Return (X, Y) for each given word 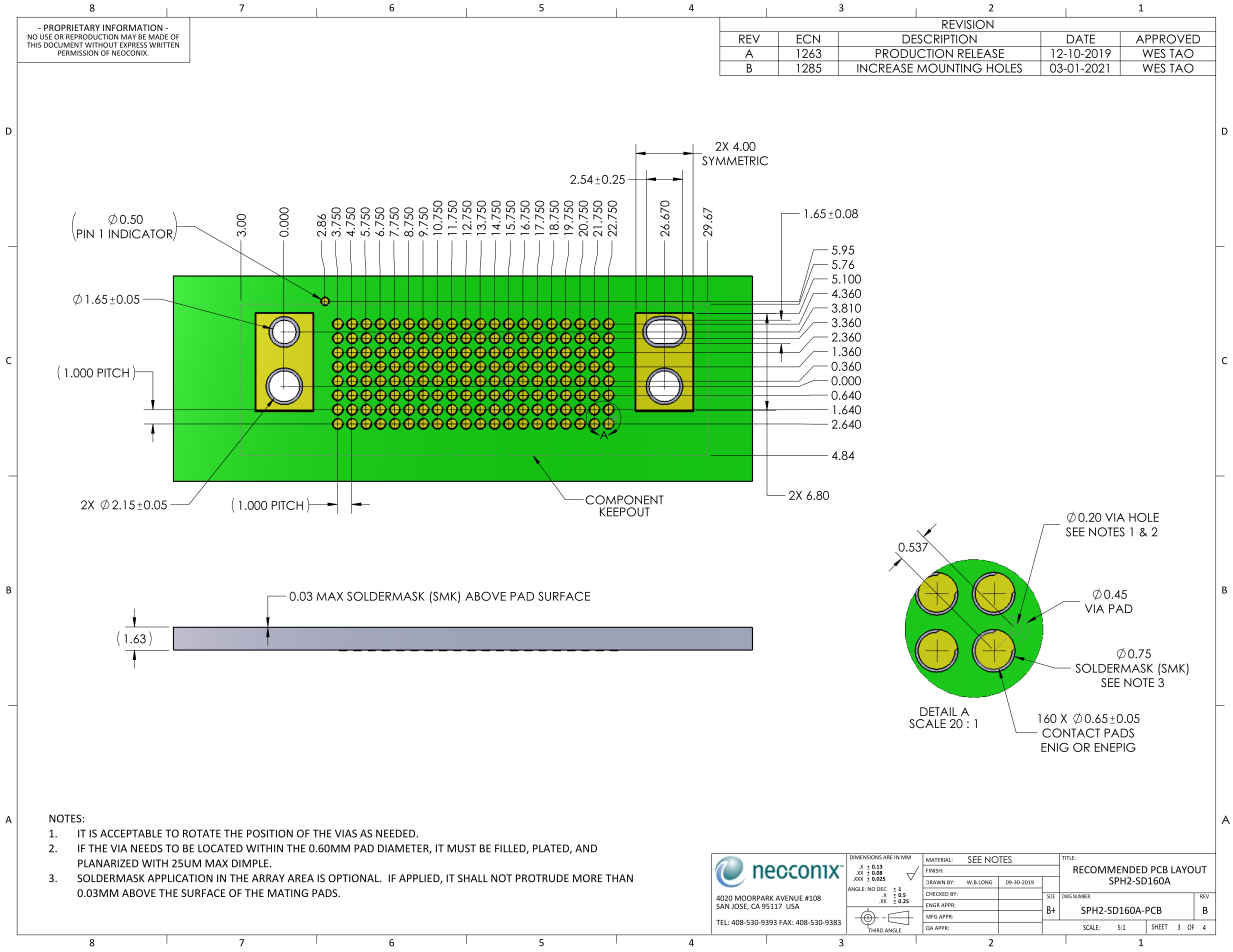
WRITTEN (164, 45)
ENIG (1055, 747)
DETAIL (938, 711)
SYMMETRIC (735, 161)
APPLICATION (180, 878)
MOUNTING (949, 68)
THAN (619, 878)
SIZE (1051, 895)
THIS (34, 45)
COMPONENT (623, 500)
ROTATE (202, 833)
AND (586, 848)
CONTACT (1071, 733)
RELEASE (981, 53)
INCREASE (885, 68)
